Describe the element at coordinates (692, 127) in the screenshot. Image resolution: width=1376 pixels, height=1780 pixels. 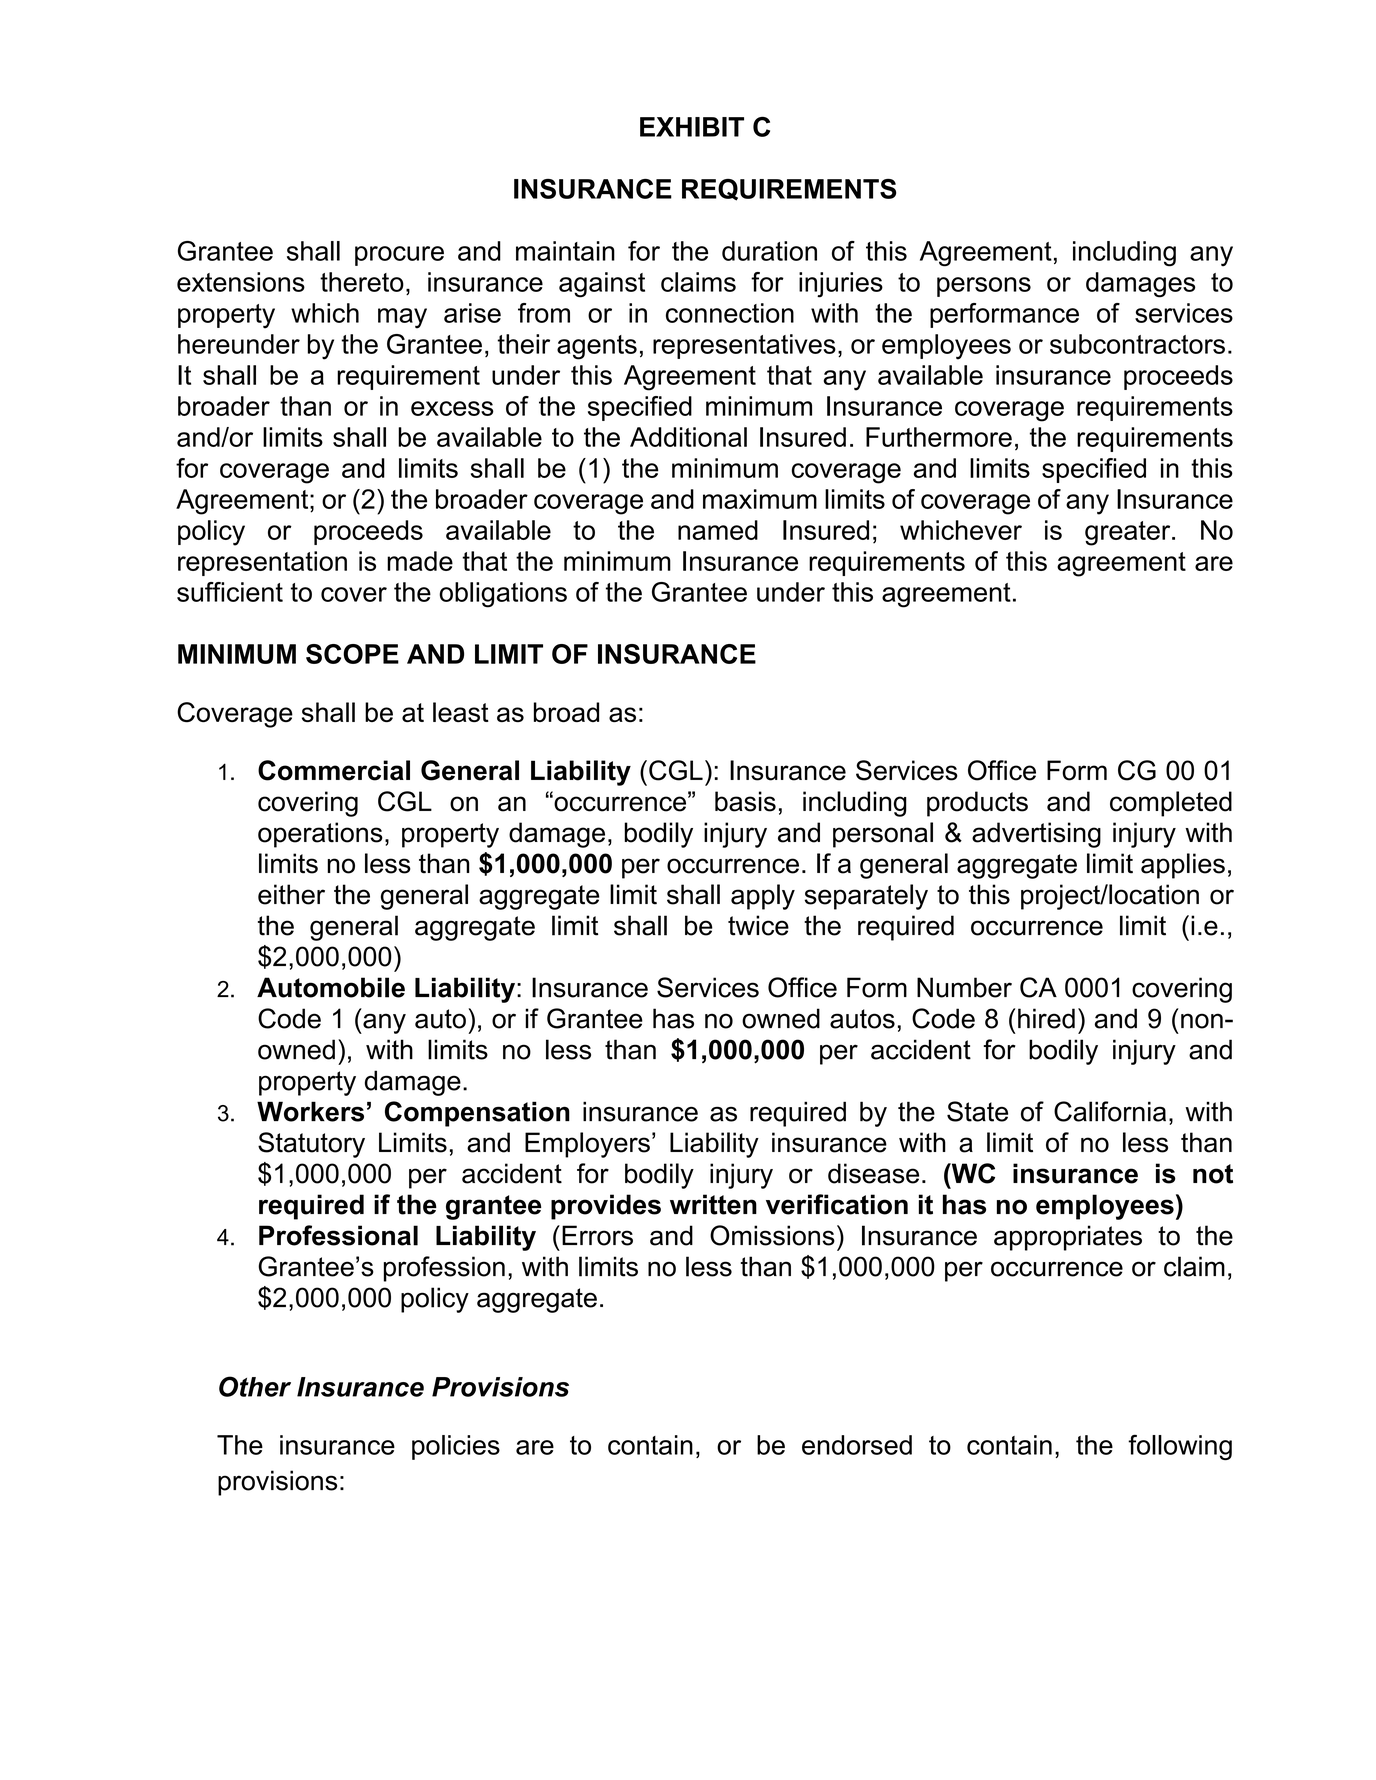
I see `EXHIBIT` at that location.
